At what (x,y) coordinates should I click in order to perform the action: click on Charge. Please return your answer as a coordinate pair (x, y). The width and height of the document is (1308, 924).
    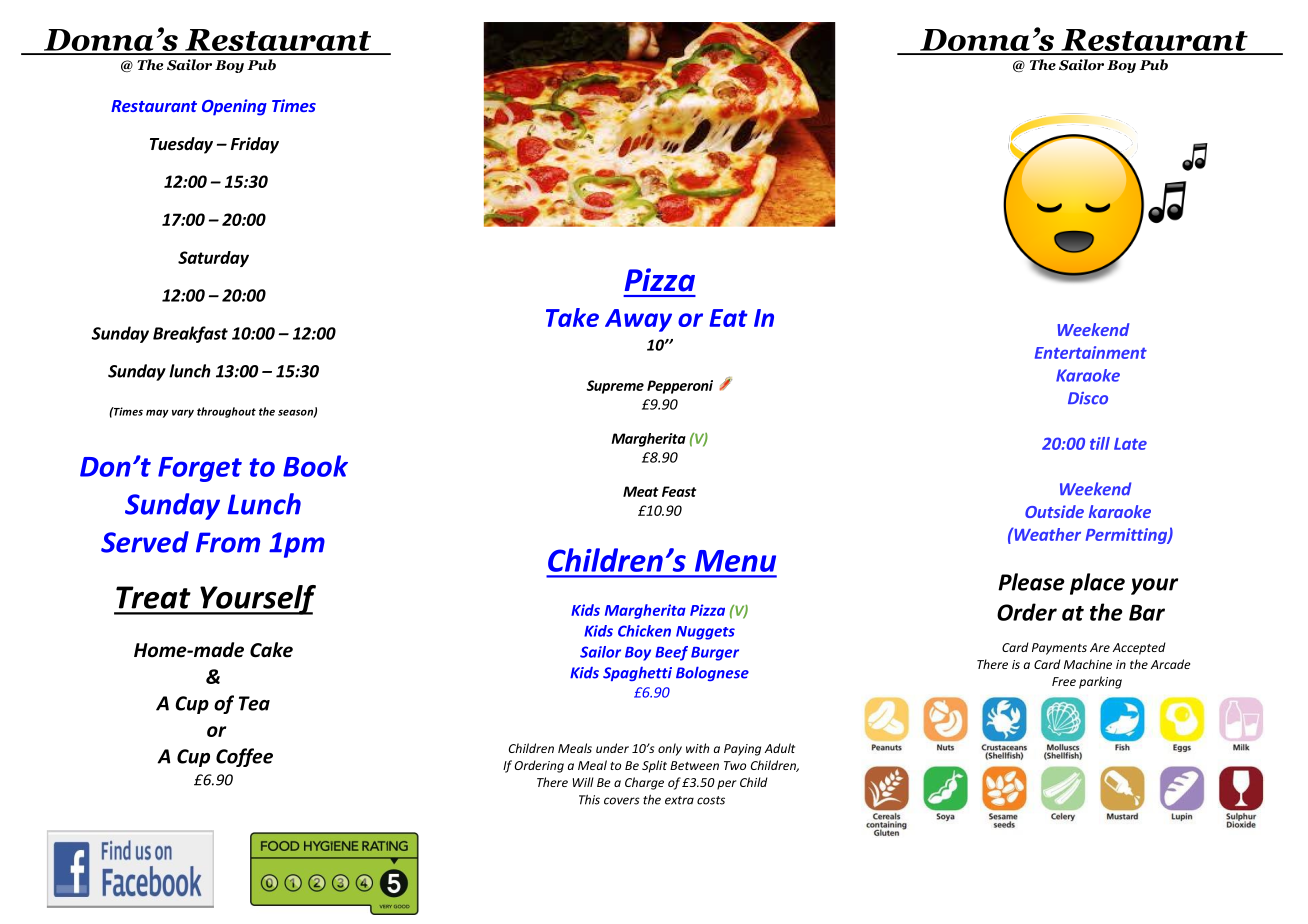
    Looking at the image, I should click on (644, 783).
